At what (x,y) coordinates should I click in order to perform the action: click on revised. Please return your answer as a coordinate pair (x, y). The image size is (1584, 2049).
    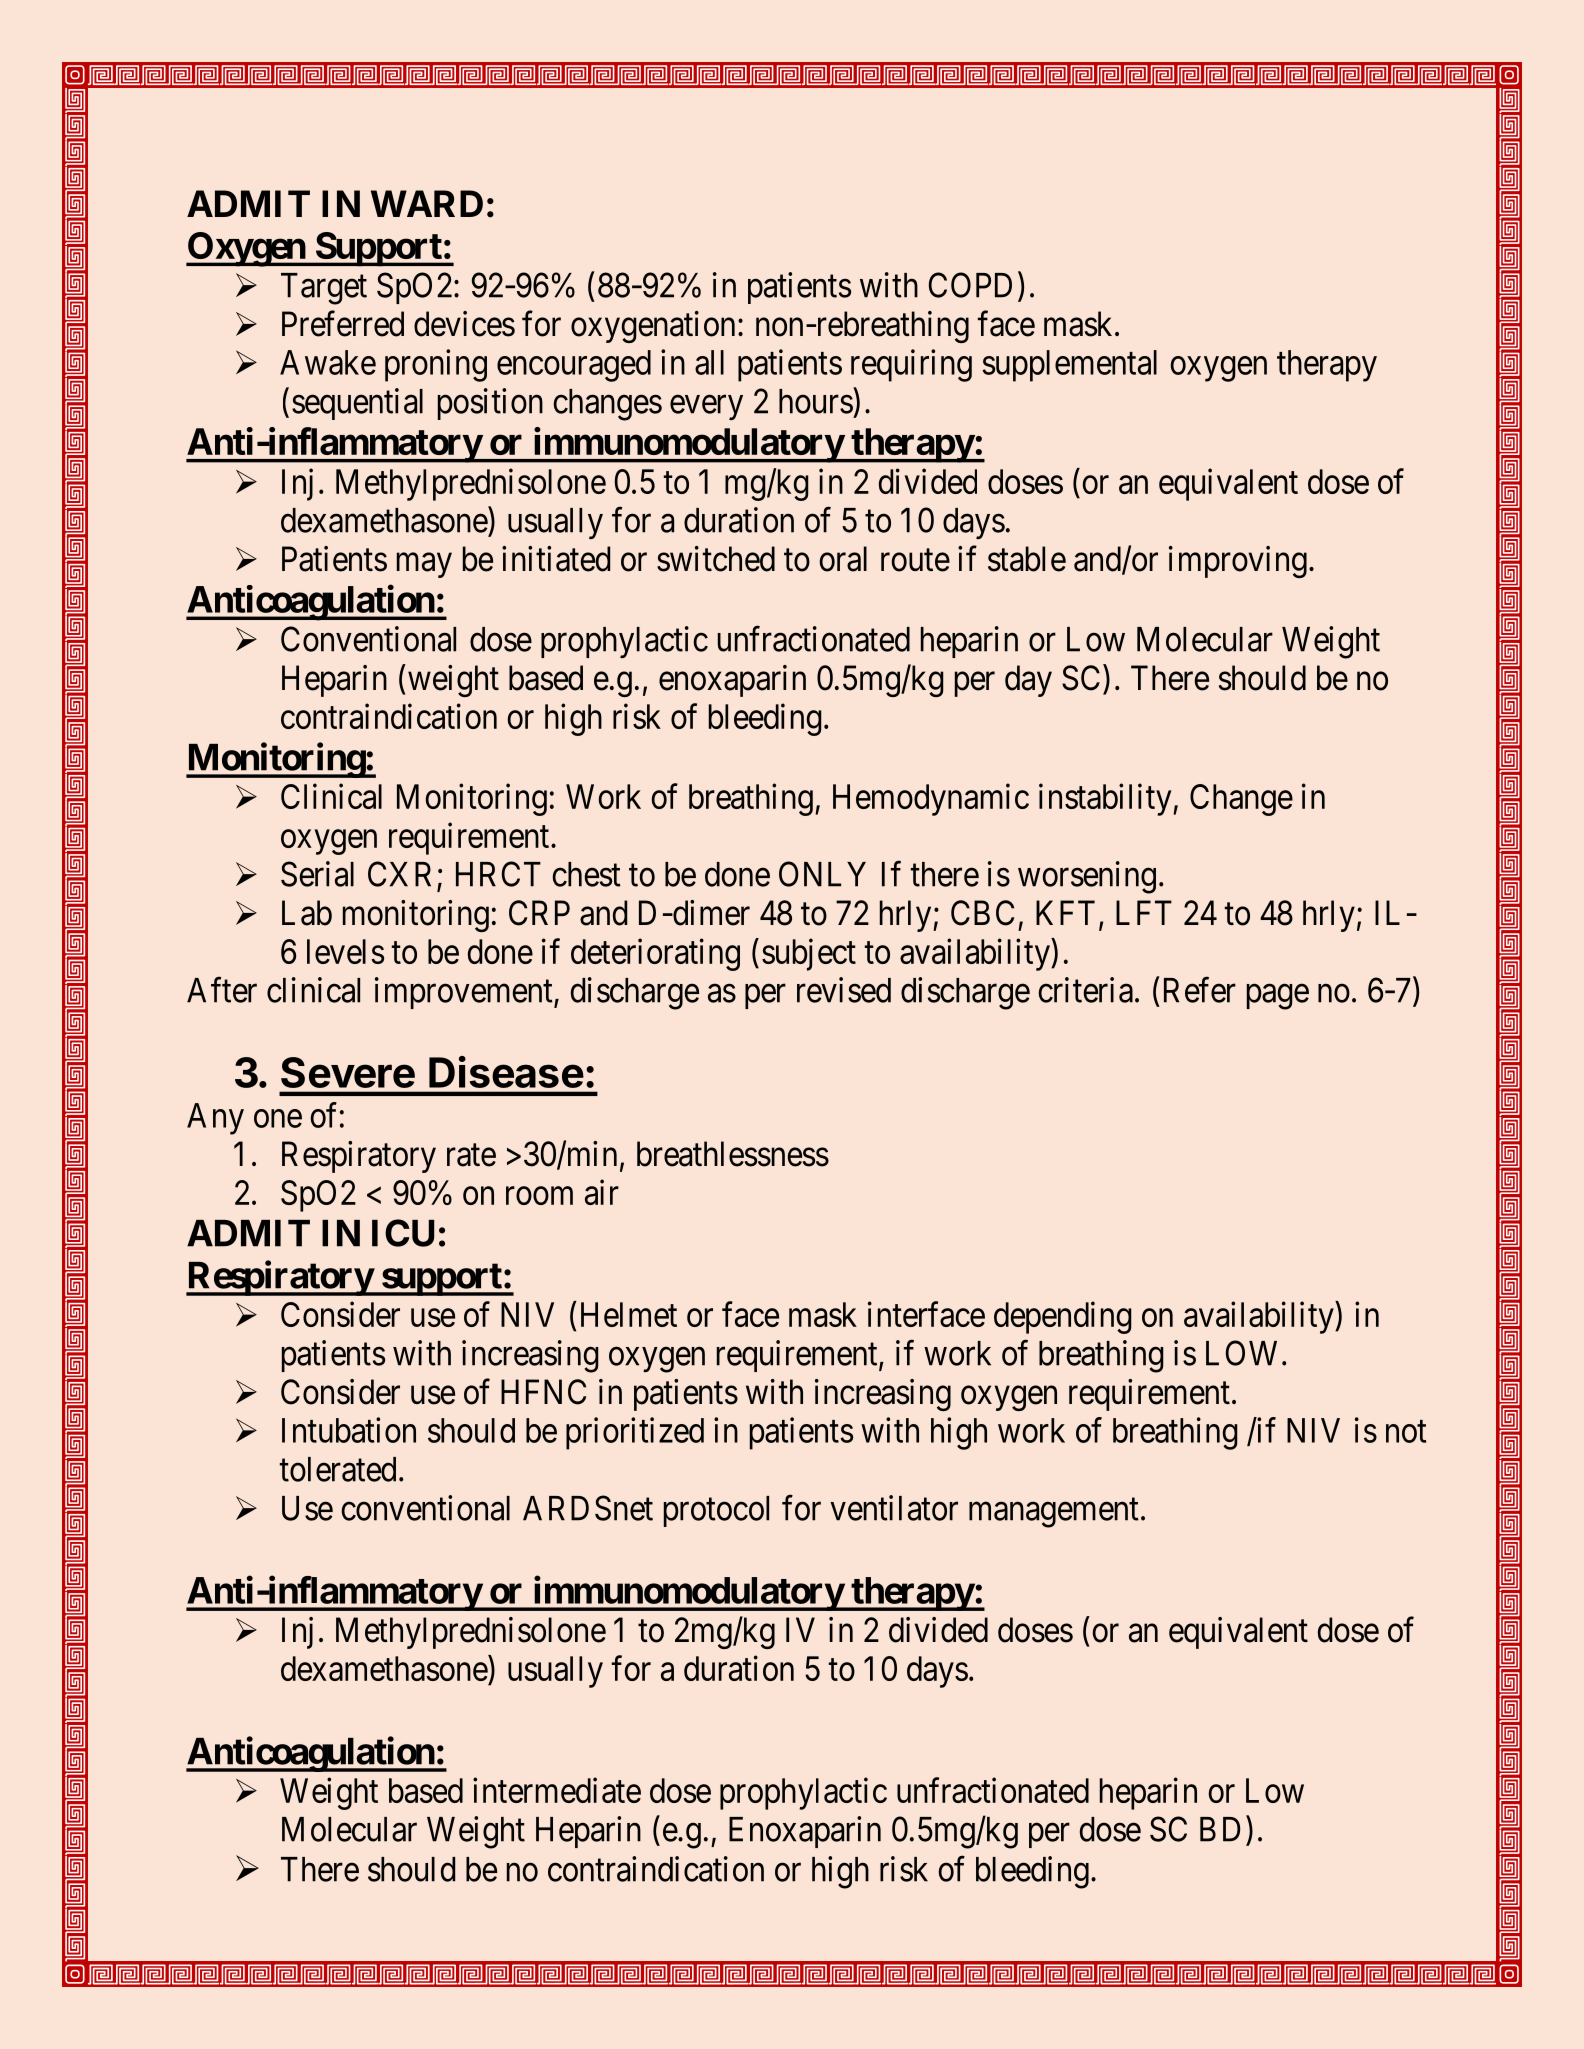
    Looking at the image, I should click on (844, 990).
